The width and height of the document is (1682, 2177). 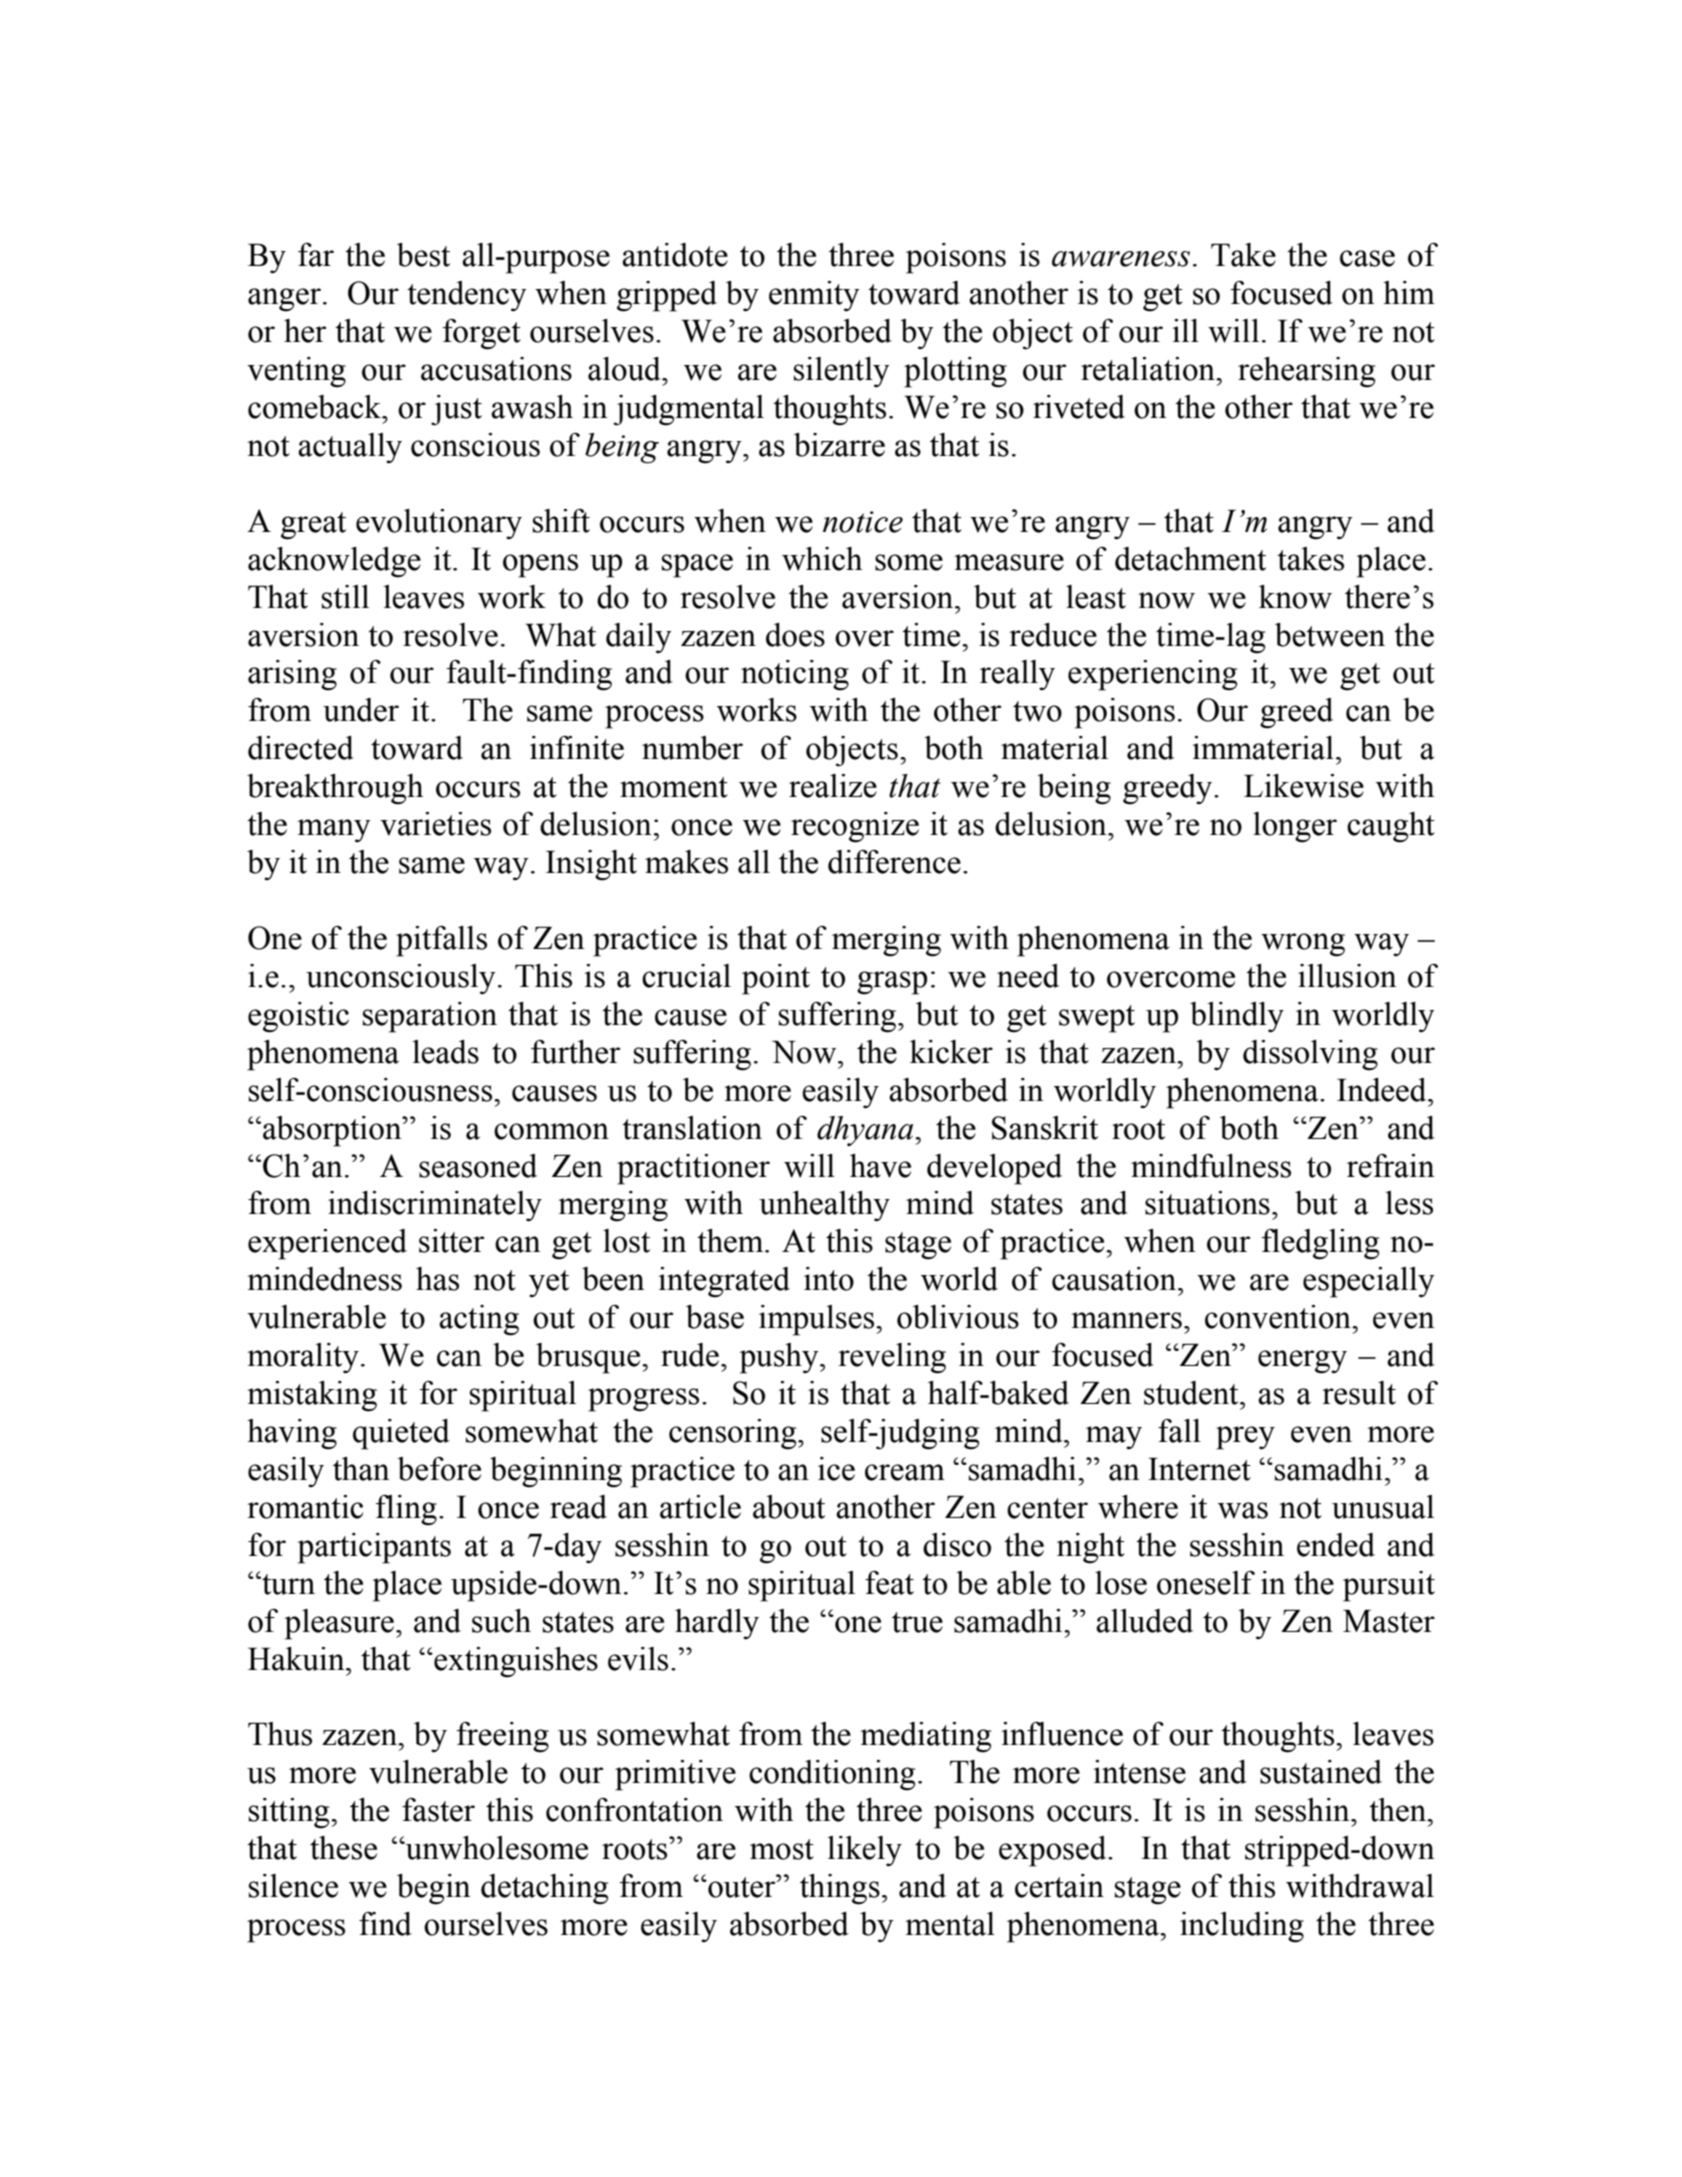 What do you see at coordinates (446, 1052) in the document?
I see `leads` at bounding box center [446, 1052].
